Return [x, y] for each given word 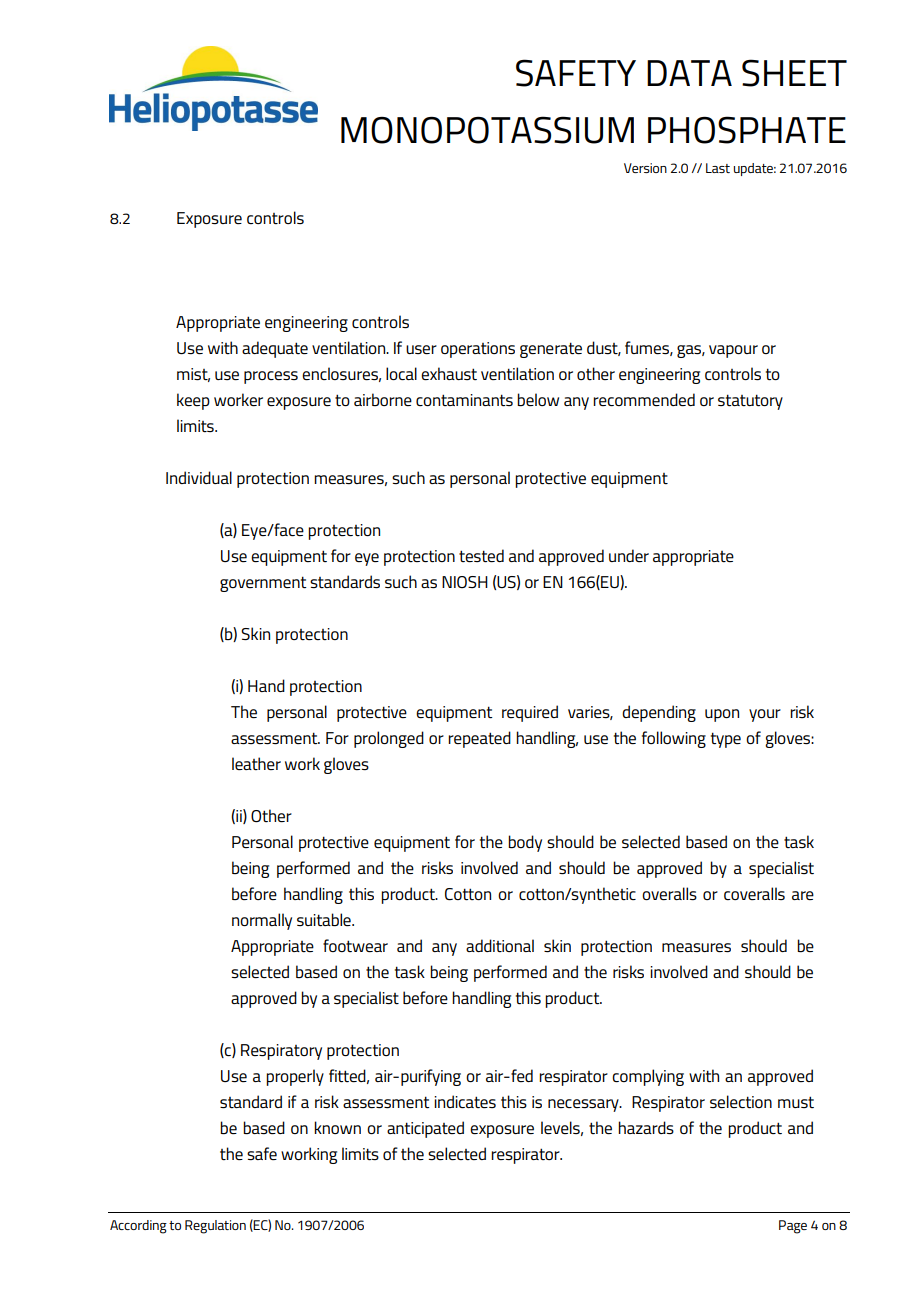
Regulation [215, 1227]
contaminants [464, 400]
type [726, 740]
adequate [275, 349]
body [525, 843]
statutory [750, 402]
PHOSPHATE [747, 130]
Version [645, 168]
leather [256, 763]
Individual [199, 477]
